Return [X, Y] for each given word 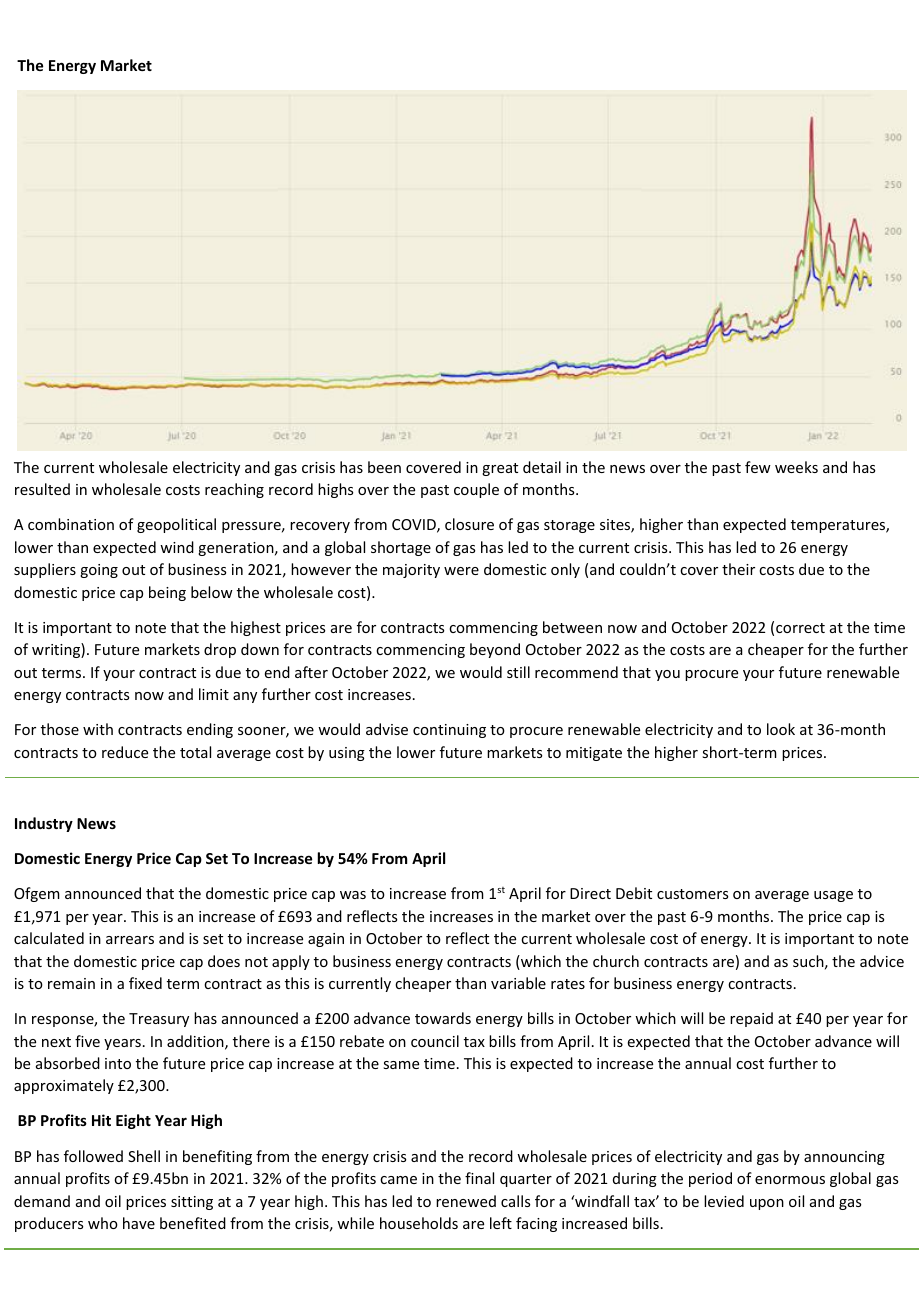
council [435, 1041]
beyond [495, 650]
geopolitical [176, 525]
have [139, 1223]
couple [476, 490]
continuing [449, 731]
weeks [796, 467]
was [353, 895]
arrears [130, 940]
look [781, 729]
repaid [751, 1019]
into [118, 1063]
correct [800, 628]
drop [220, 650]
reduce [125, 752]
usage [833, 896]
